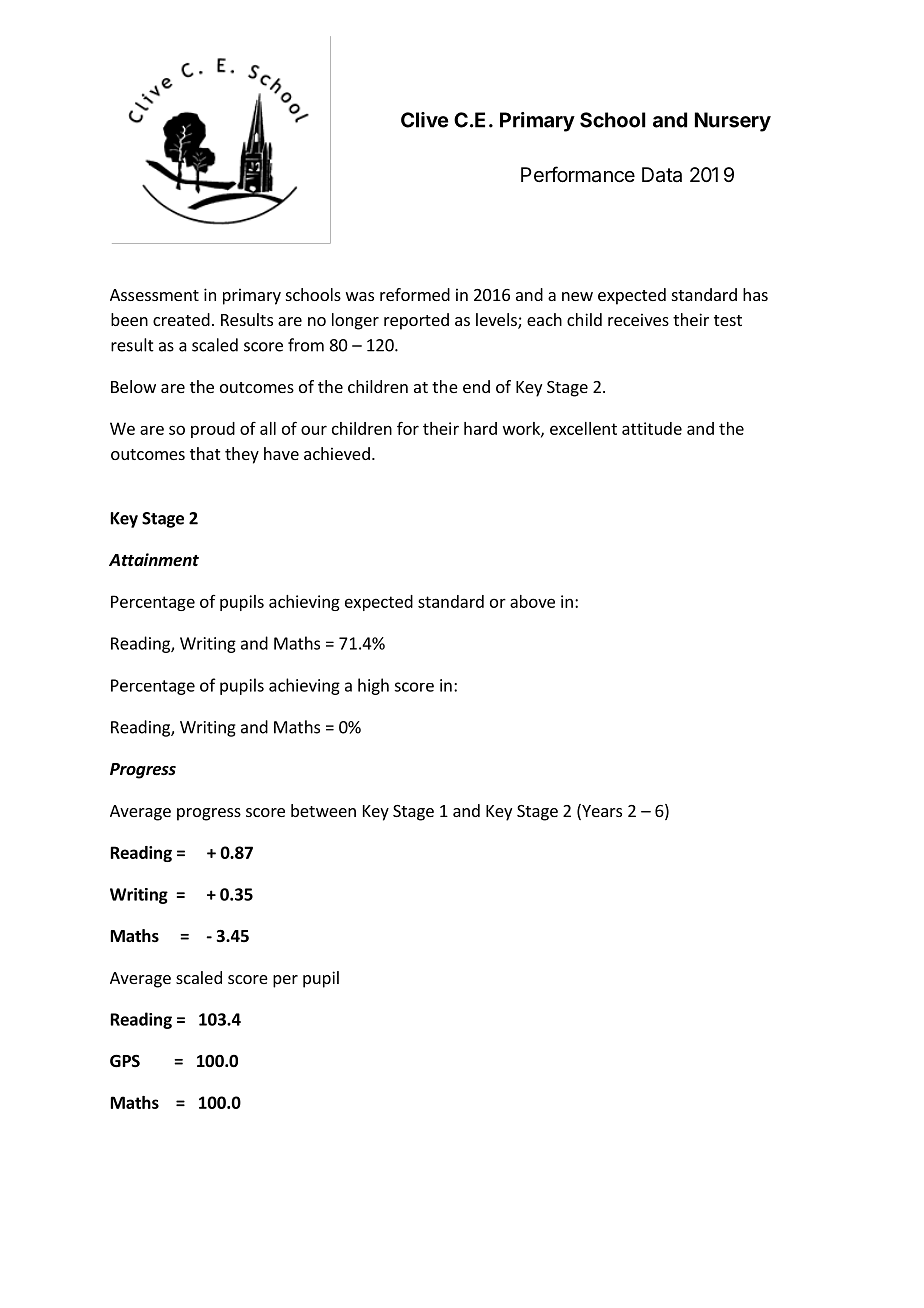  I want to click on high, so click(373, 686).
